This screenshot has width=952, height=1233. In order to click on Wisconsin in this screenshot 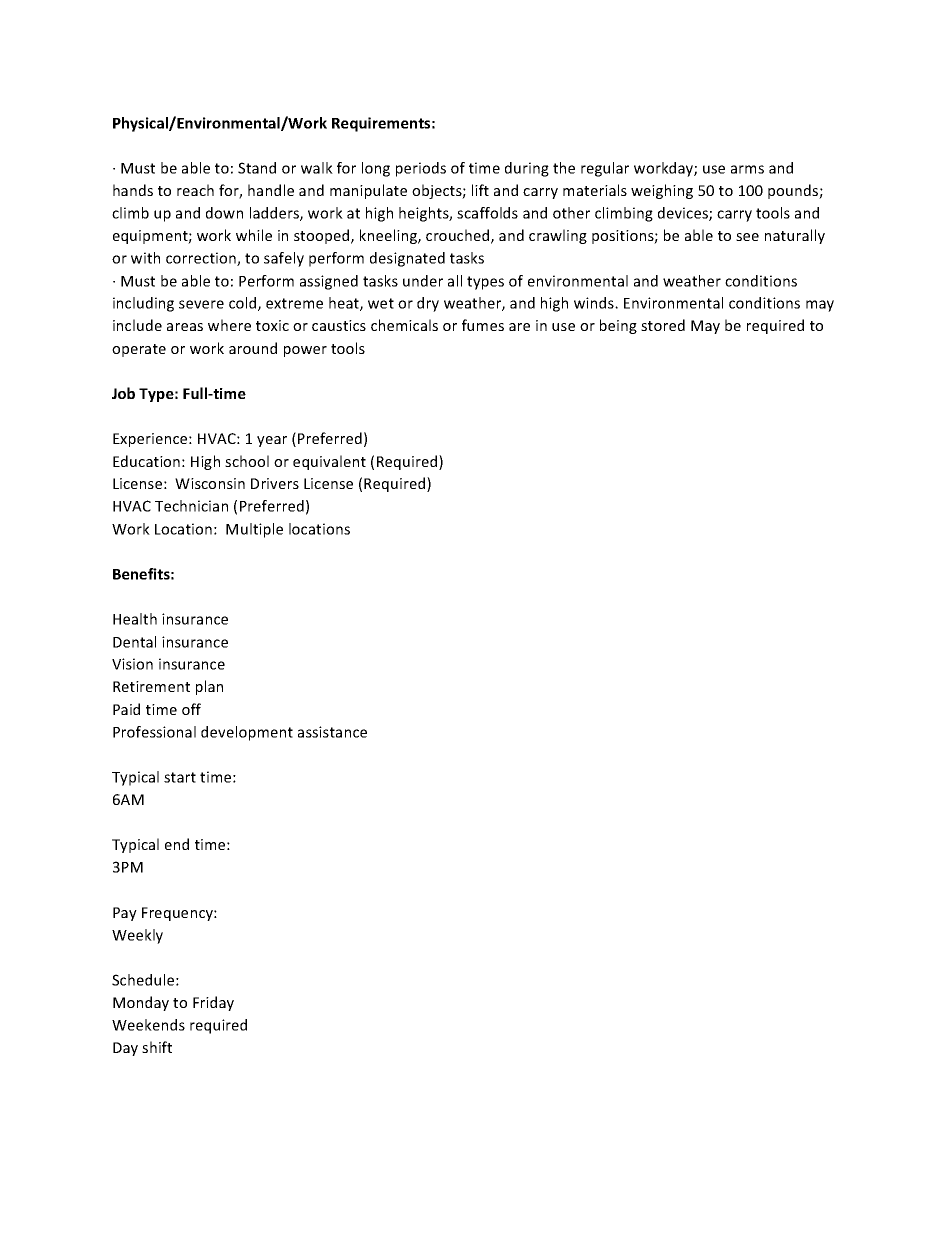, I will do `click(210, 483)`.
